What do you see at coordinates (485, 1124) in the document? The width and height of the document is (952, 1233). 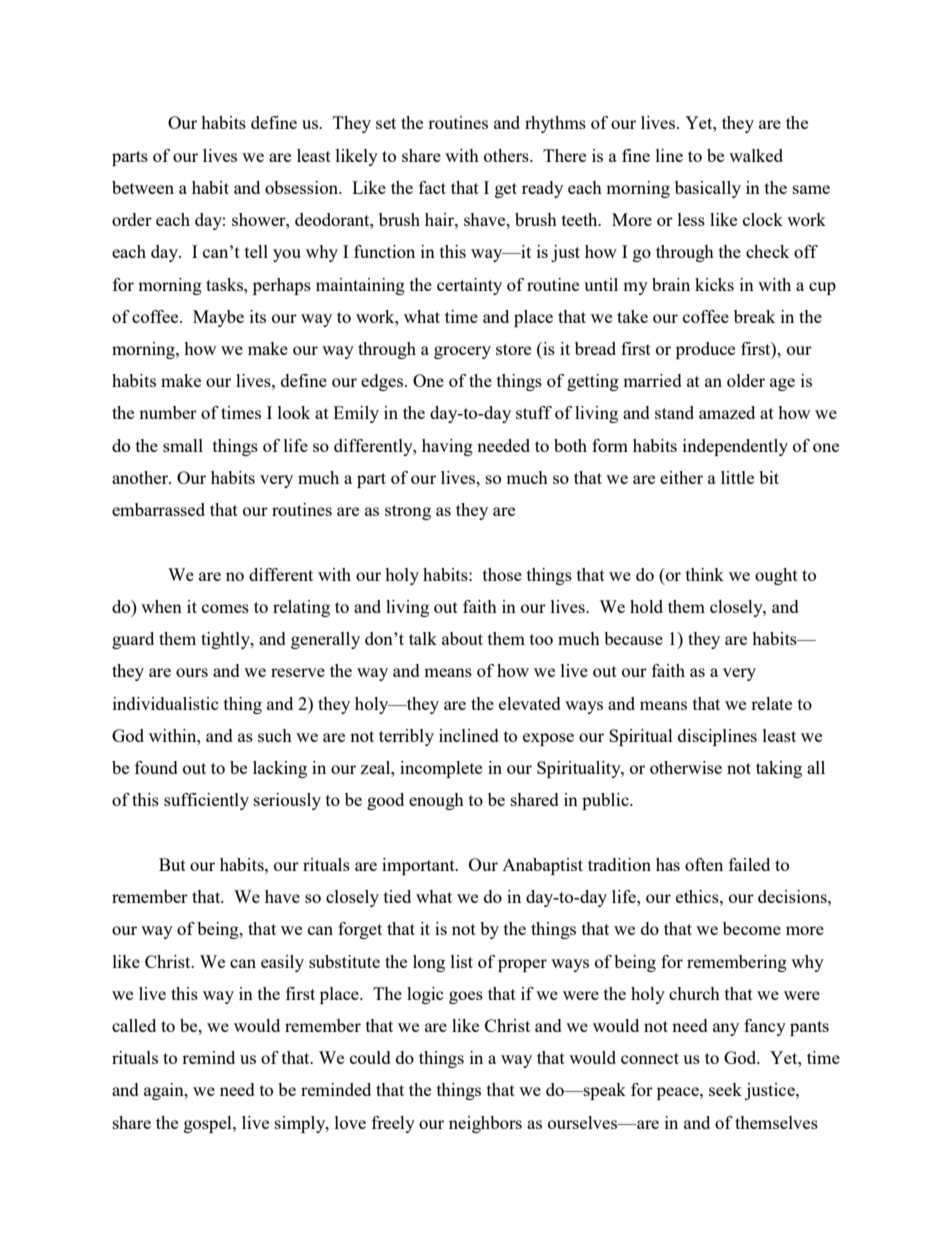 I see `neighbors` at bounding box center [485, 1124].
